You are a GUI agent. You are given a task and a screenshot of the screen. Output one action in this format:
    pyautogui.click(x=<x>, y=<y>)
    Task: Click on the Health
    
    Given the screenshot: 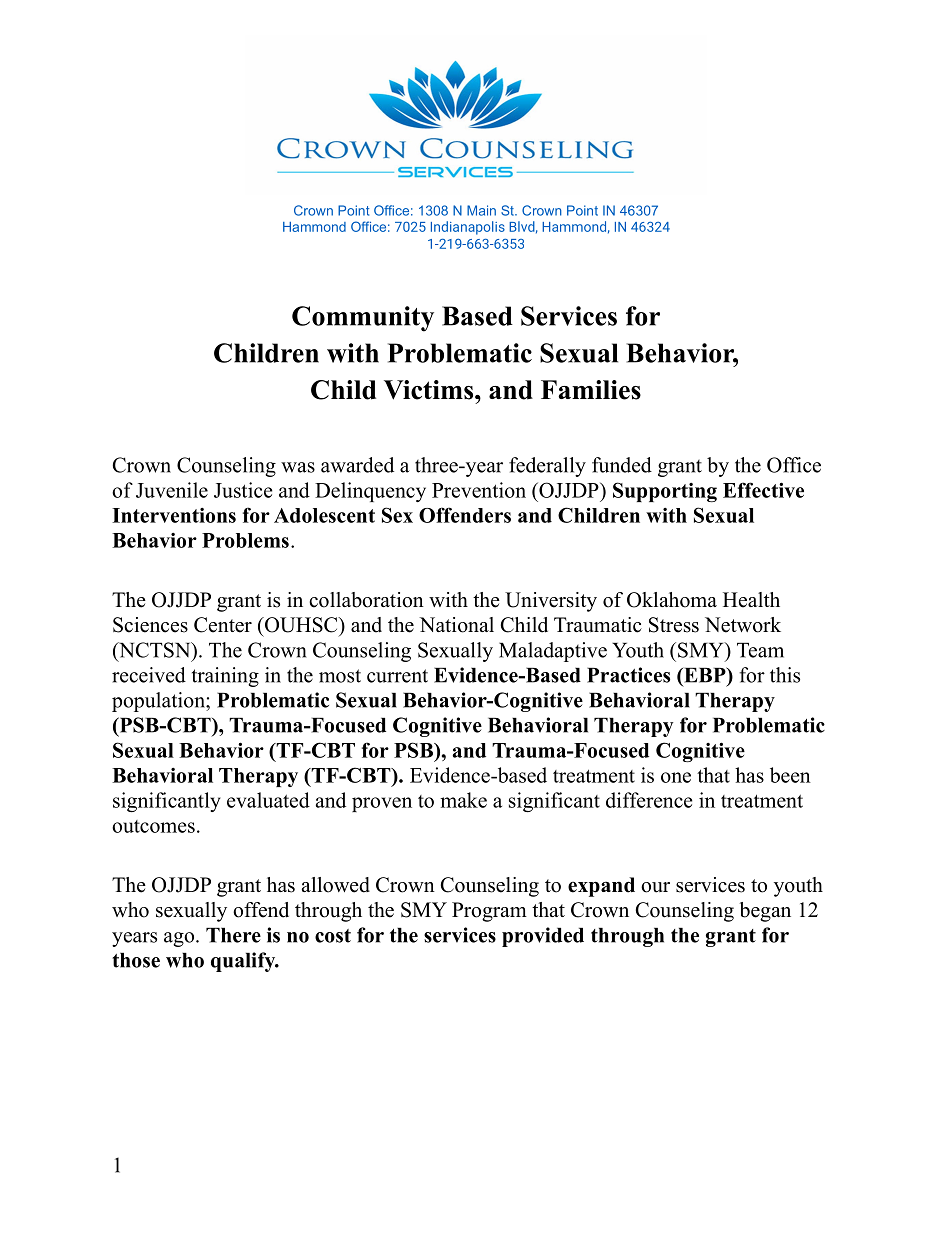 What is the action you would take?
    pyautogui.click(x=751, y=600)
